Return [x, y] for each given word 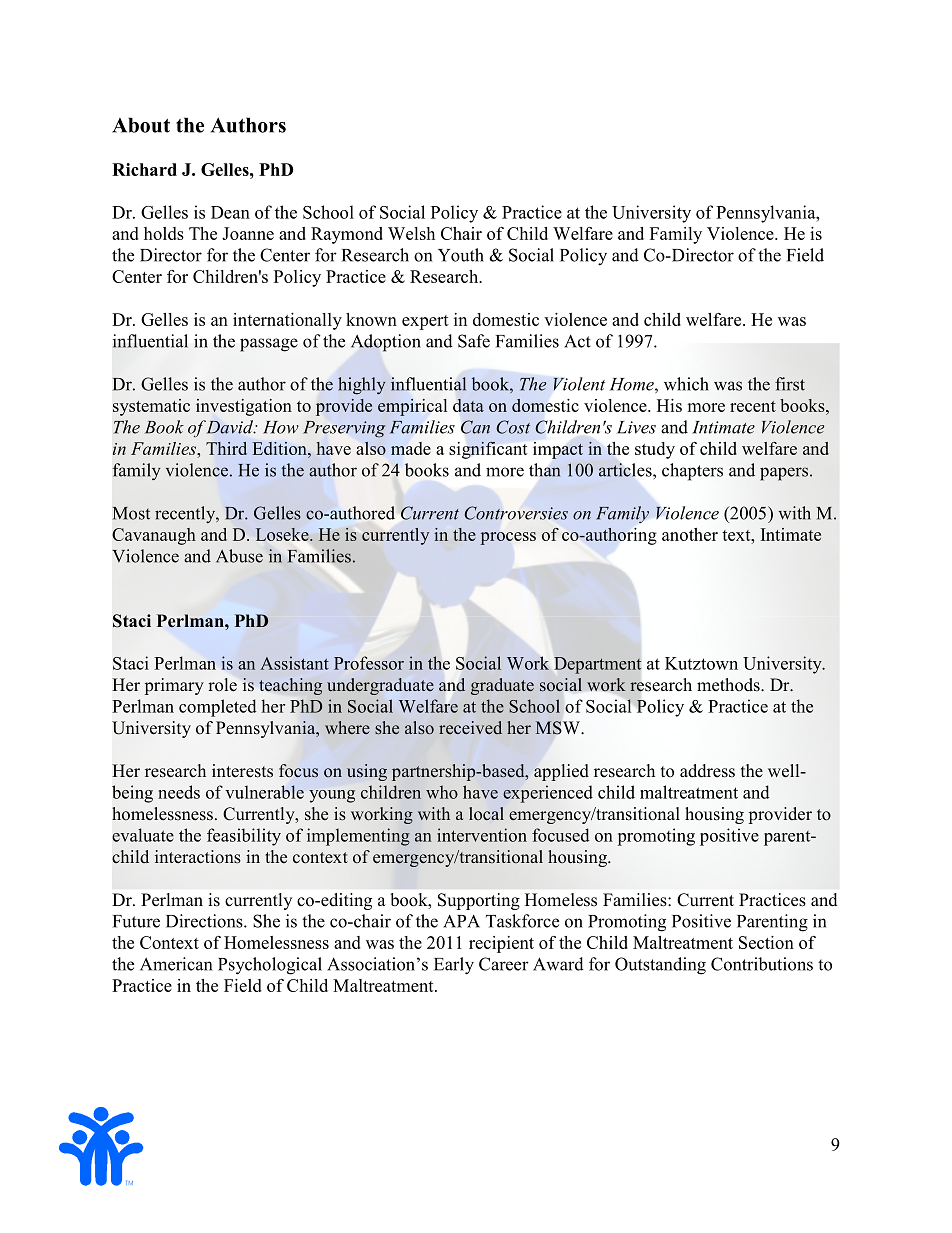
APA [461, 921]
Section [766, 942]
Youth [461, 255]
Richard [144, 169]
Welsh [411, 233]
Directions [205, 921]
